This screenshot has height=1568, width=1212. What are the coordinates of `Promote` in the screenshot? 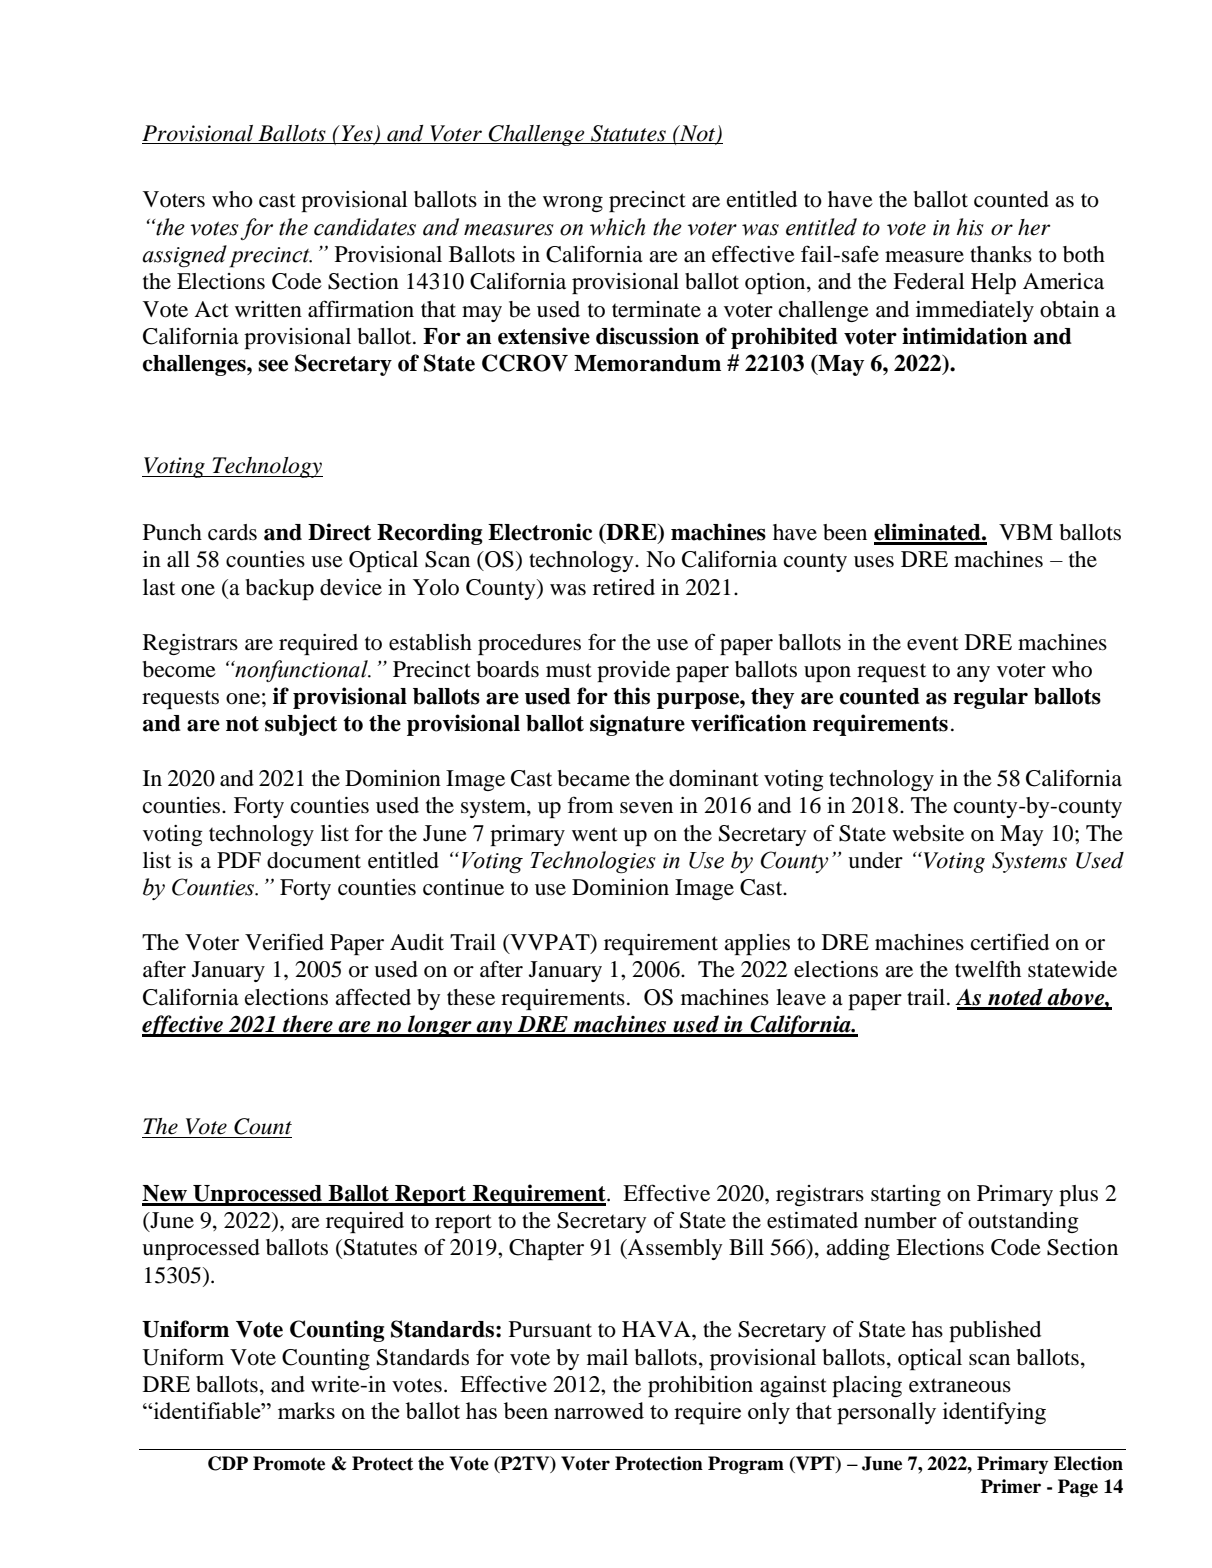 It's located at (289, 1463).
